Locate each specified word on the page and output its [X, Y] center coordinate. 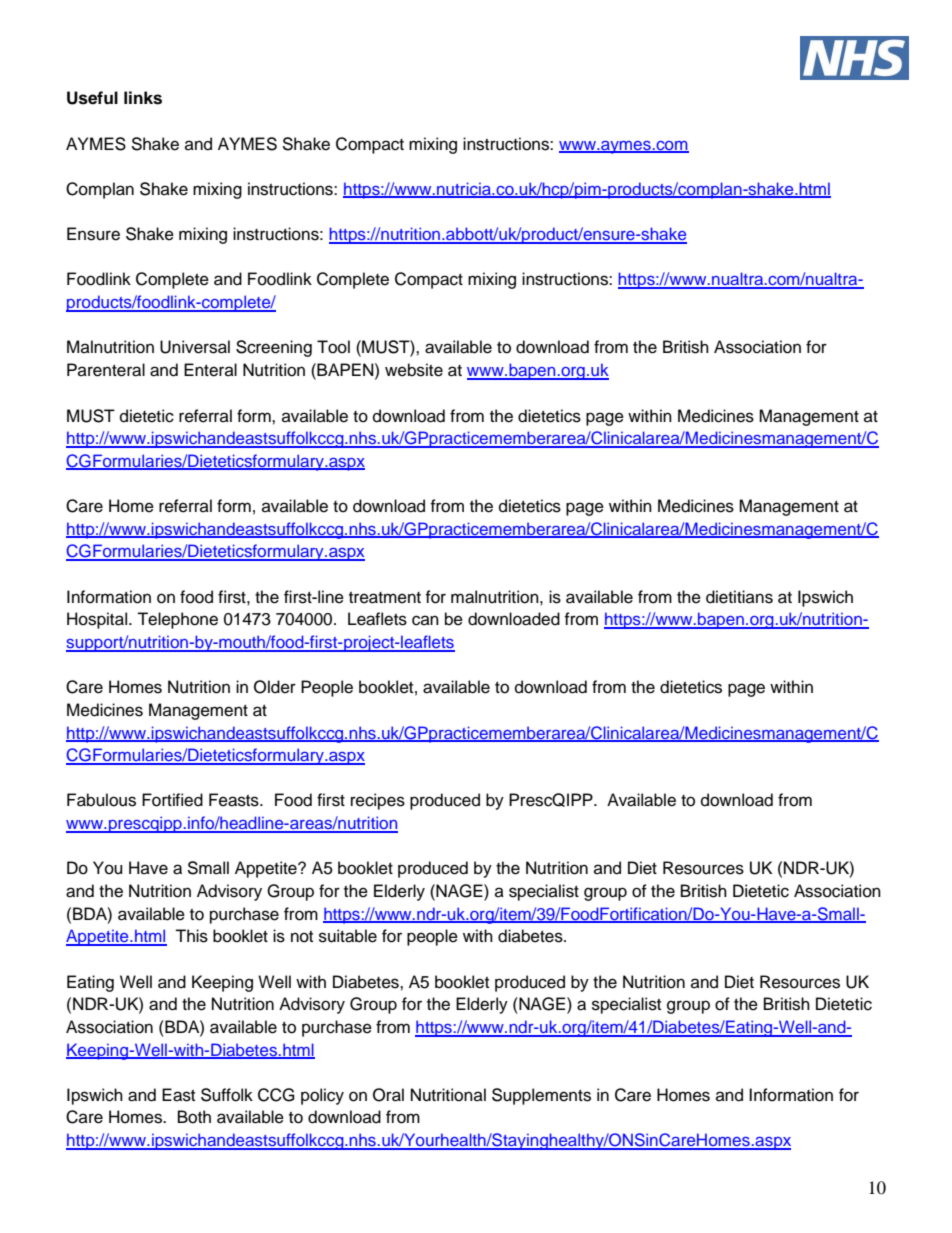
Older [275, 687]
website [414, 370]
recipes [378, 801]
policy [322, 1096]
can [425, 620]
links [143, 98]
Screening [274, 348]
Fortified [172, 800]
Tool [333, 347]
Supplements [541, 1096]
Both [194, 1117]
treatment [385, 598]
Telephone [177, 620]
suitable [348, 936]
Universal [195, 347]
